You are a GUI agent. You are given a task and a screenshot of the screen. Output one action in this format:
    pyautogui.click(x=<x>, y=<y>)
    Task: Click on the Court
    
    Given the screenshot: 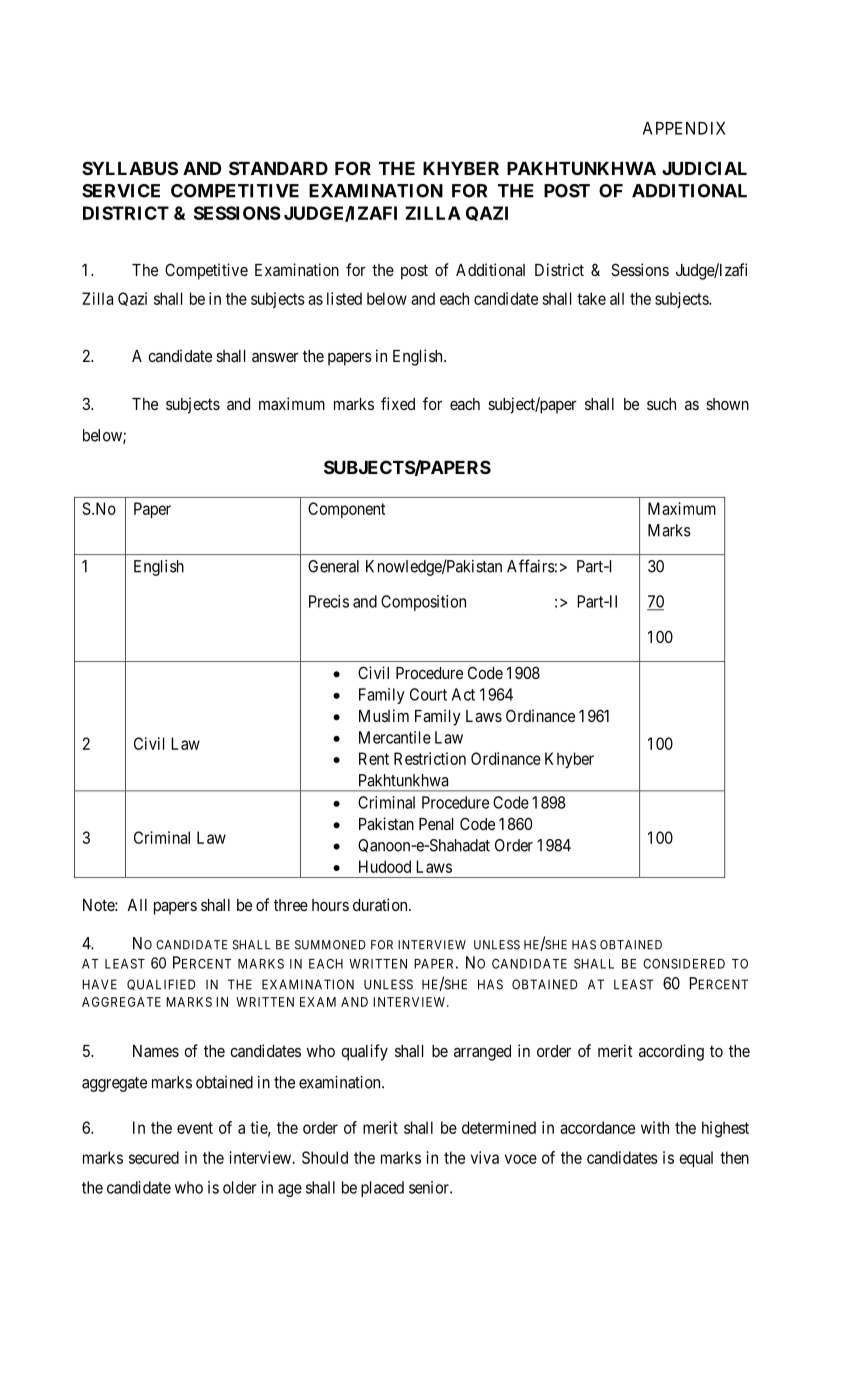 What is the action you would take?
    pyautogui.click(x=428, y=694)
